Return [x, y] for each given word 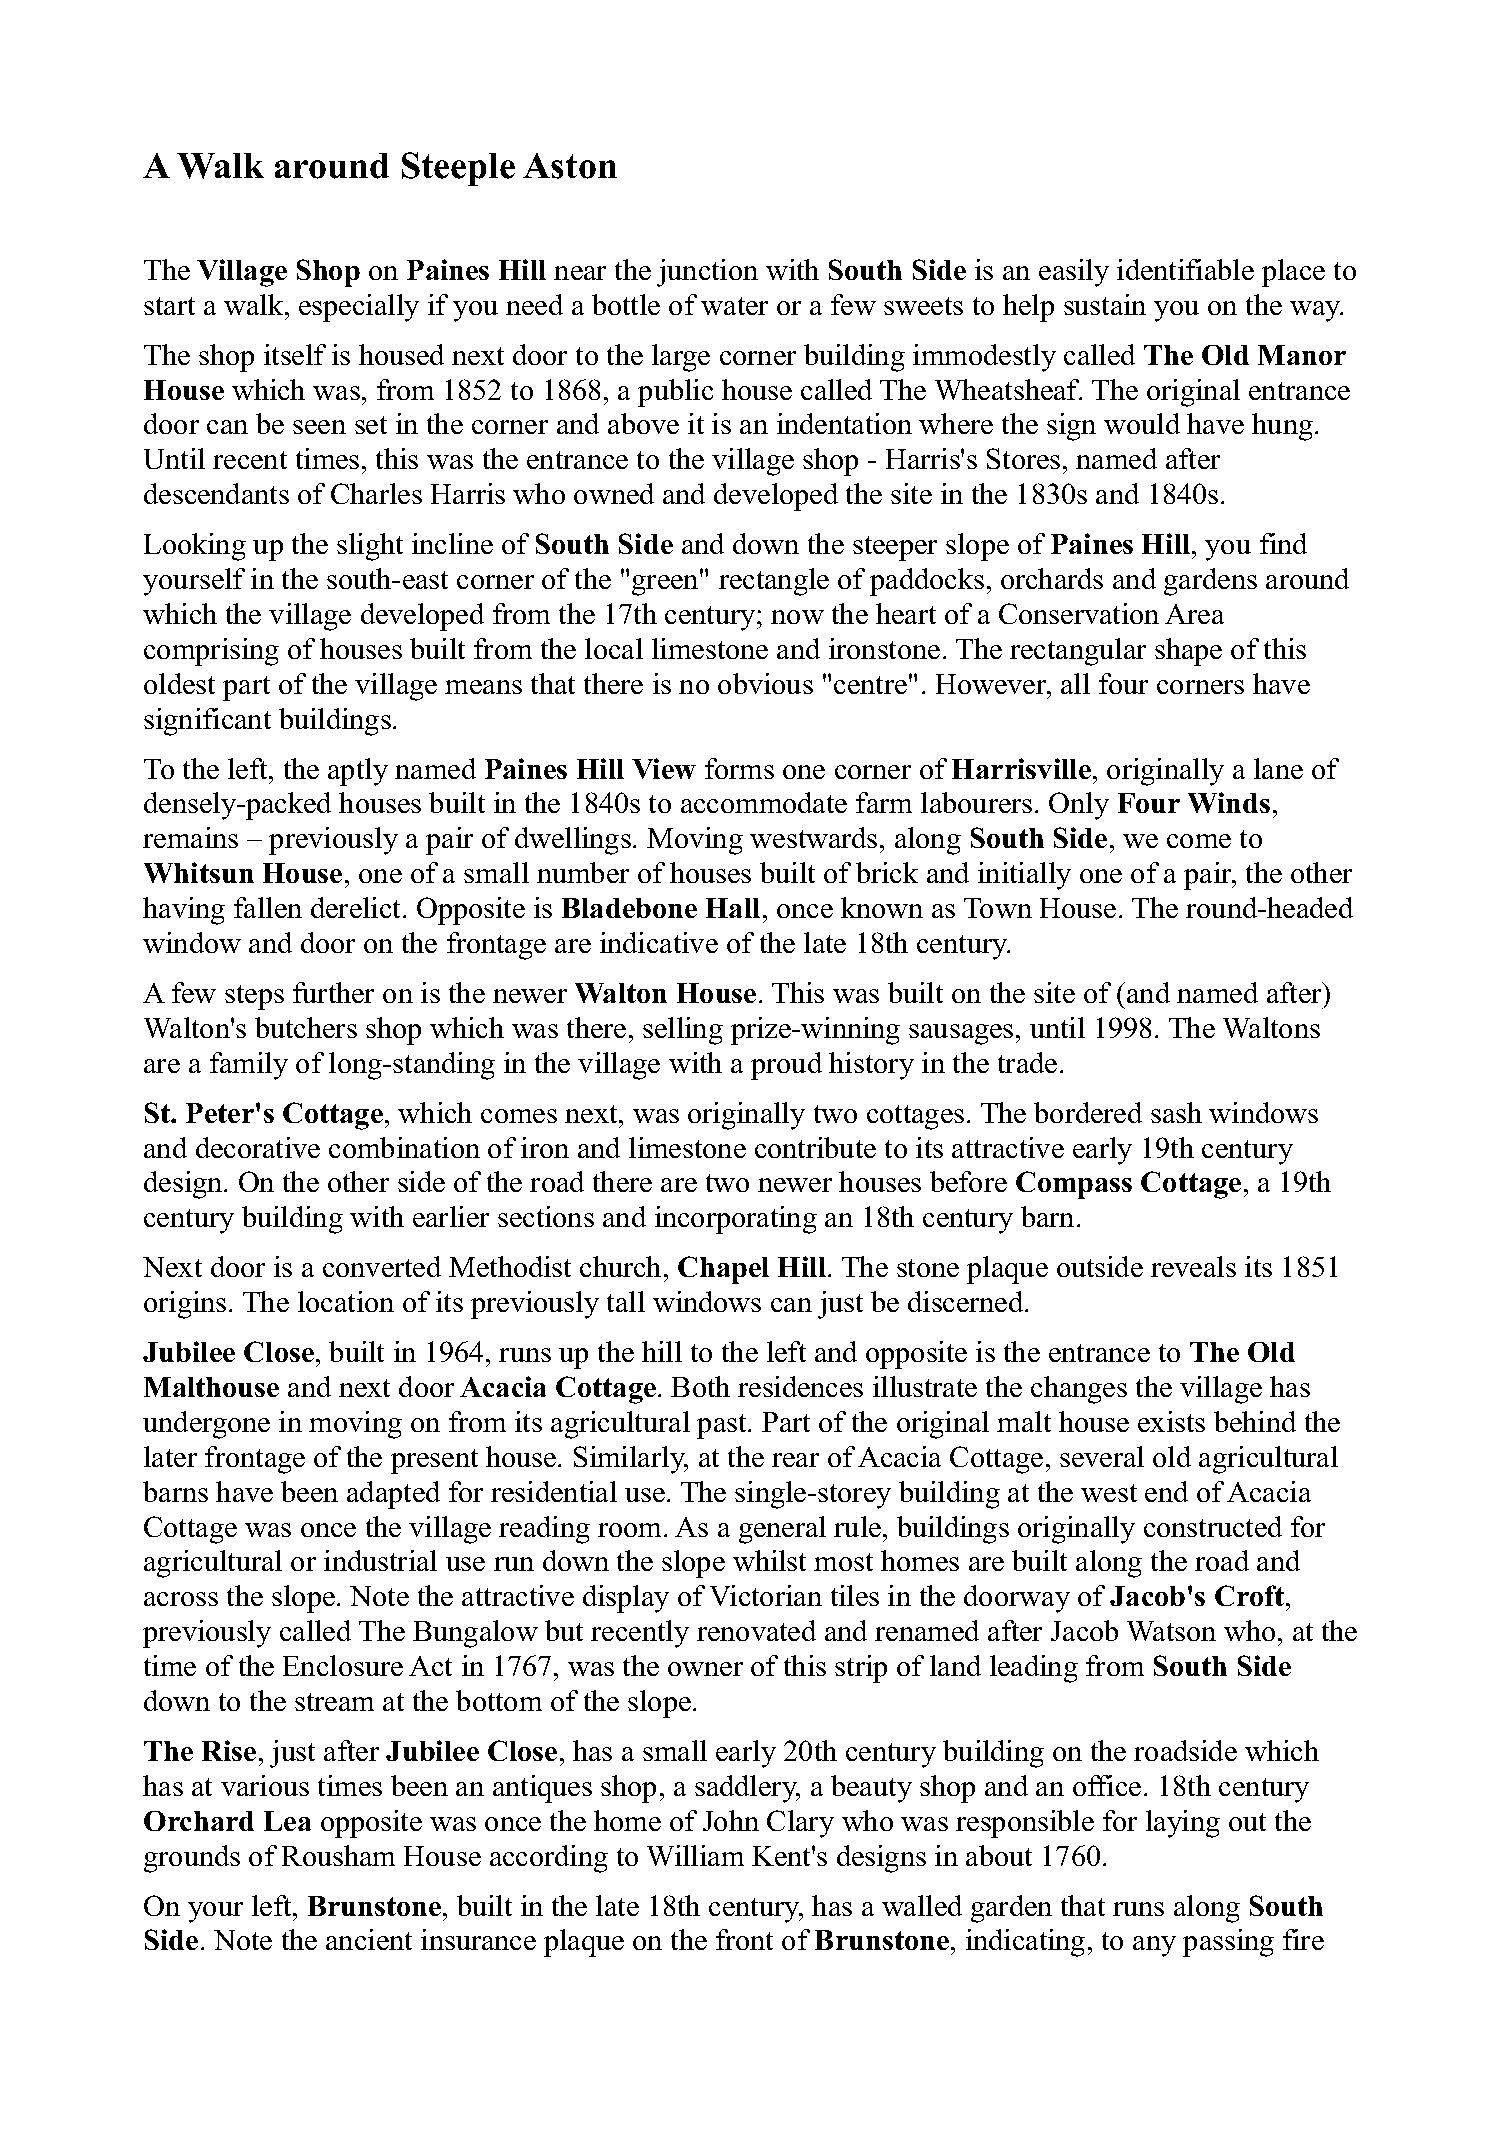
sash [1176, 1112]
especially [359, 308]
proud [786, 1066]
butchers [306, 1027]
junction [707, 273]
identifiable [1185, 269]
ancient [369, 1939]
